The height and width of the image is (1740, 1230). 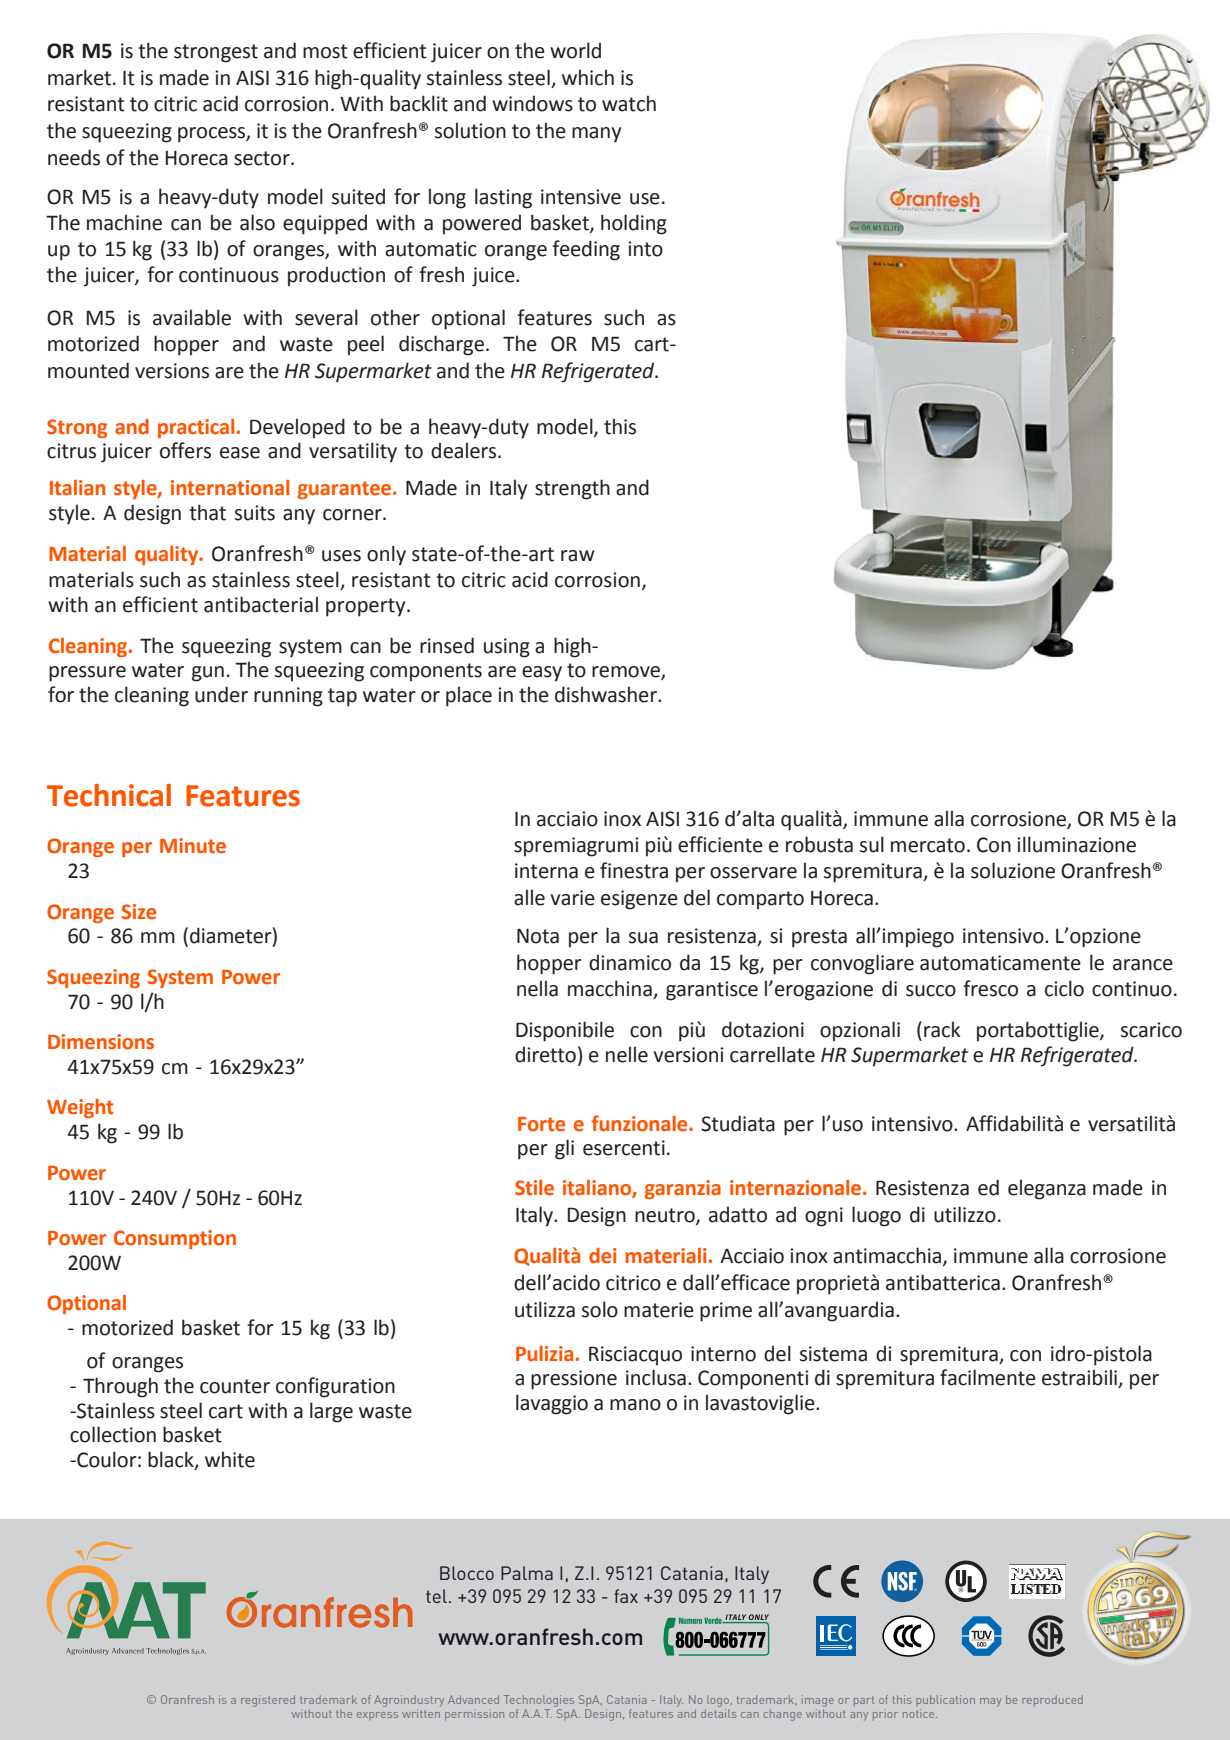 What do you see at coordinates (629, 103) in the image?
I see `watch` at bounding box center [629, 103].
